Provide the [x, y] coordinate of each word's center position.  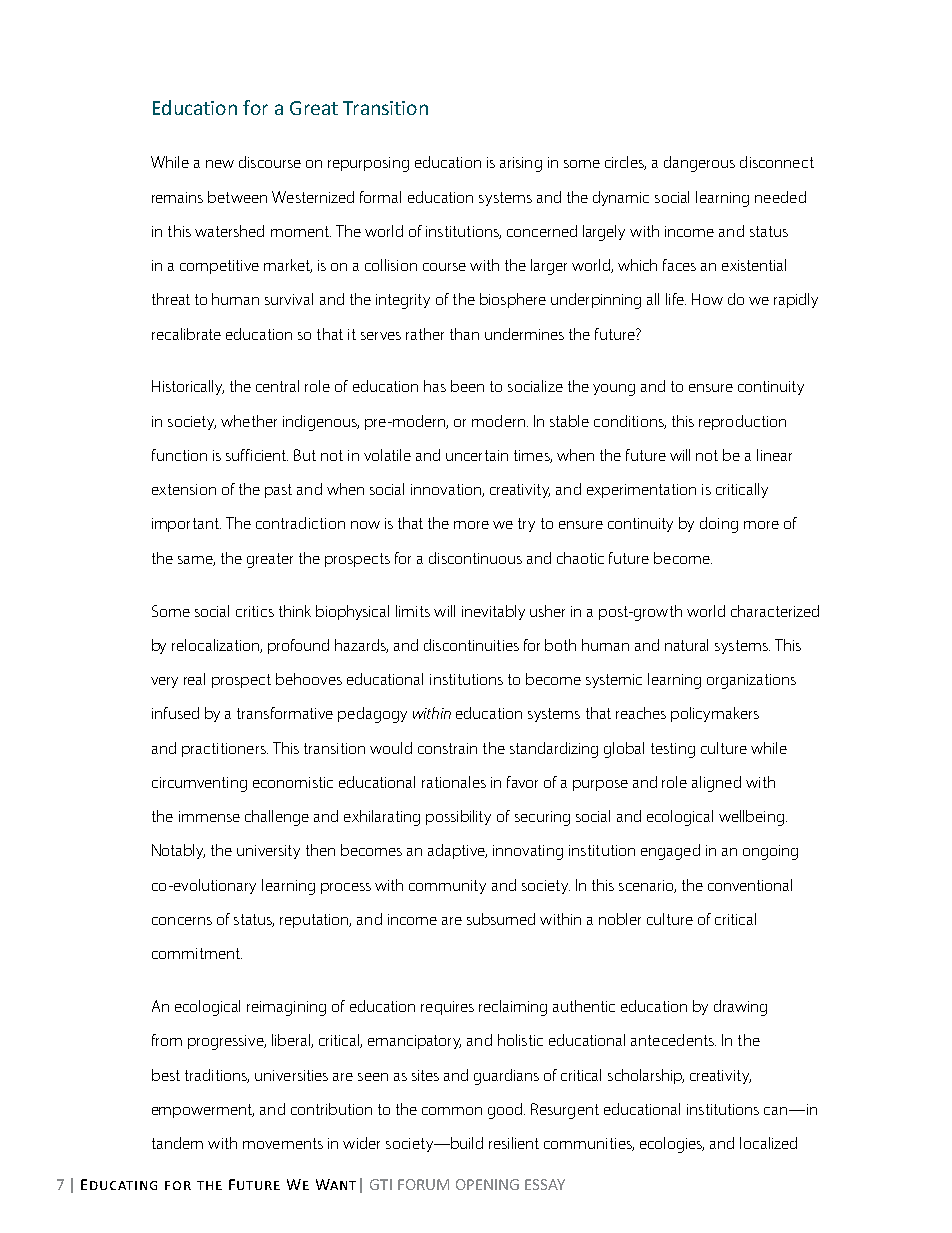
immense [209, 816]
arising [521, 164]
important [186, 525]
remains [177, 197]
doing [719, 525]
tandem [177, 1143]
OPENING [487, 1184]
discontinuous [475, 558]
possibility [458, 817]
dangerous [699, 164]
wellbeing [751, 818]
